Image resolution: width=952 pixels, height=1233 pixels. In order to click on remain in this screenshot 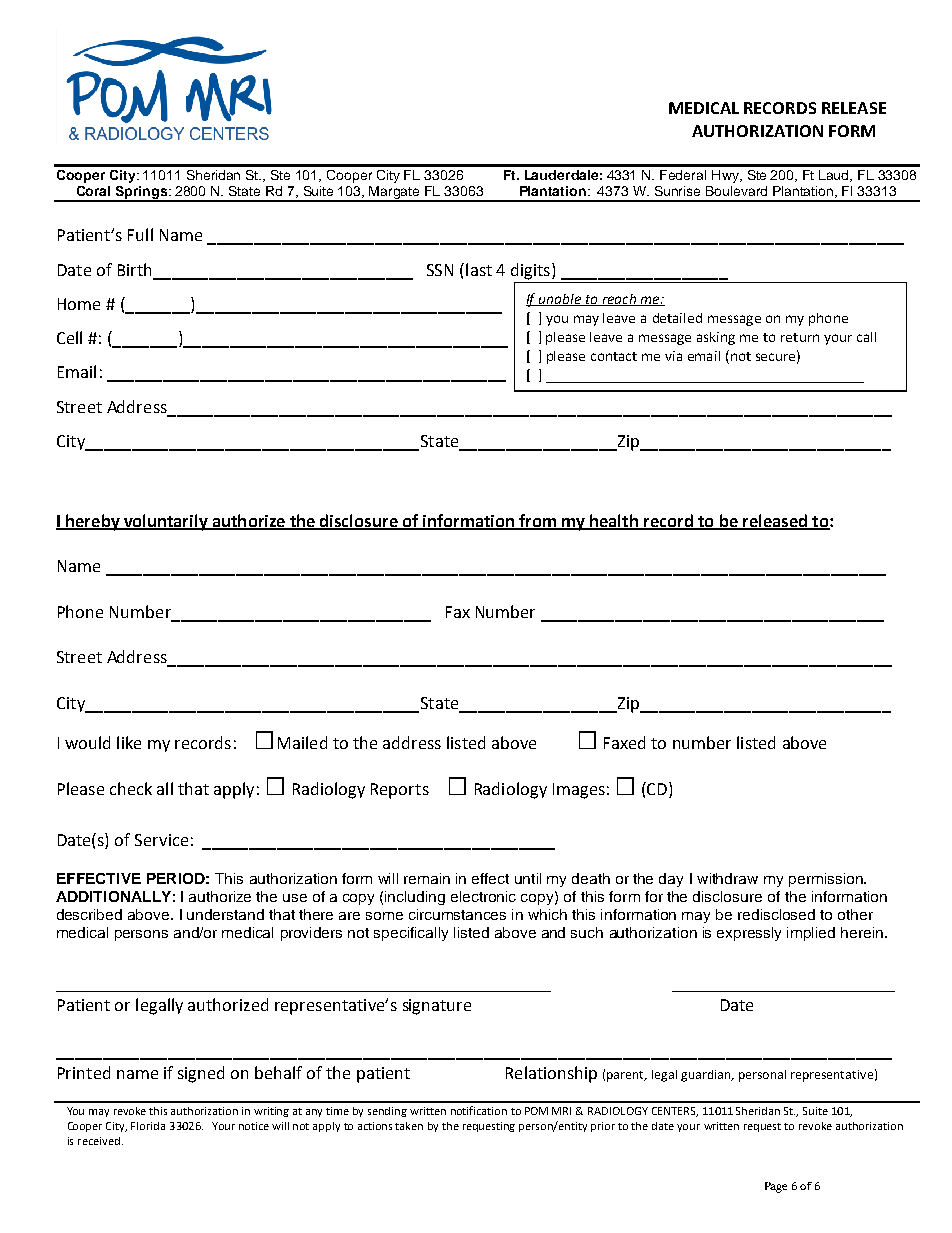, I will do `click(427, 878)`.
